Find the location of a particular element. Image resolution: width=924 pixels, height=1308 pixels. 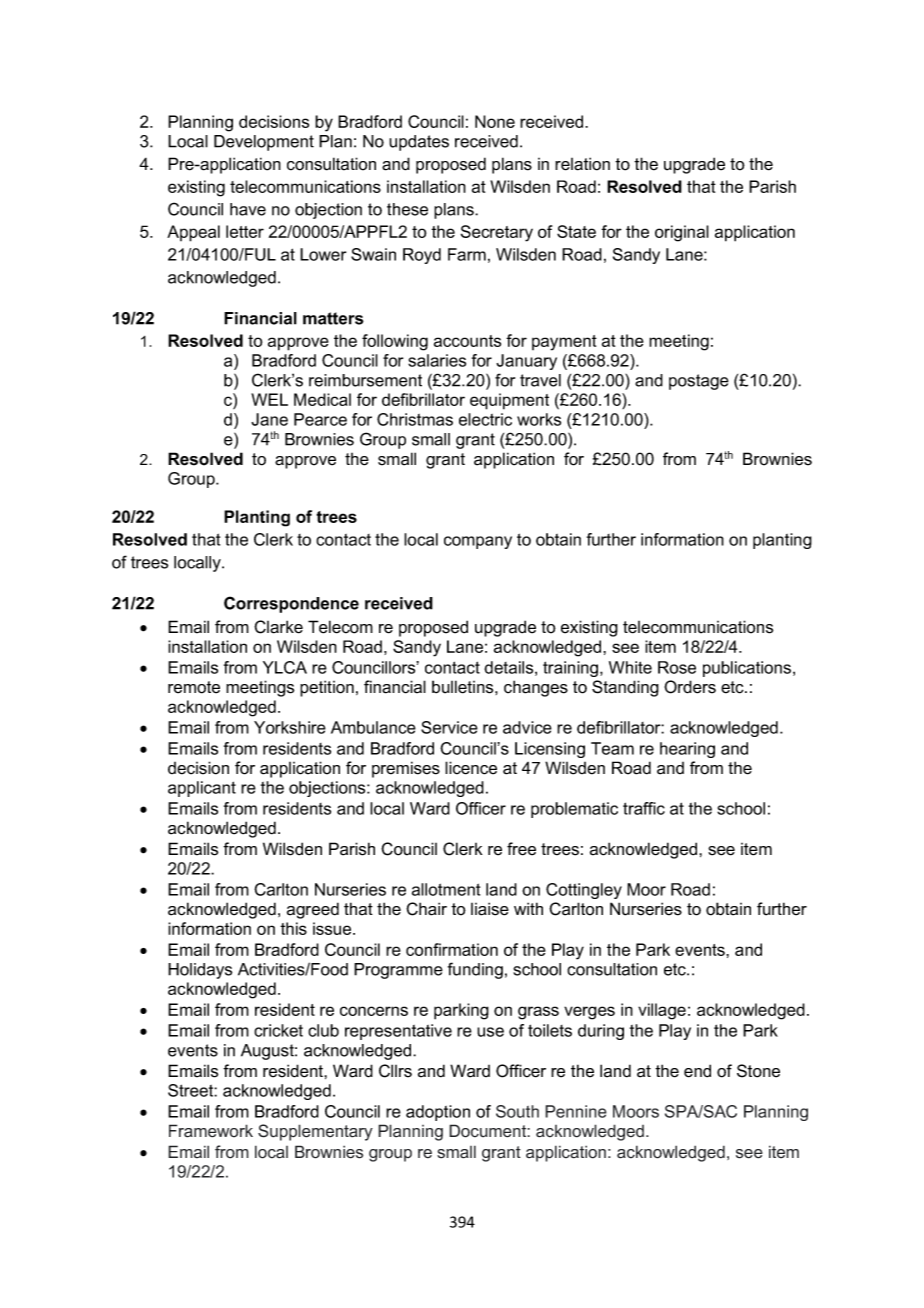

Rose is located at coordinates (677, 667).
